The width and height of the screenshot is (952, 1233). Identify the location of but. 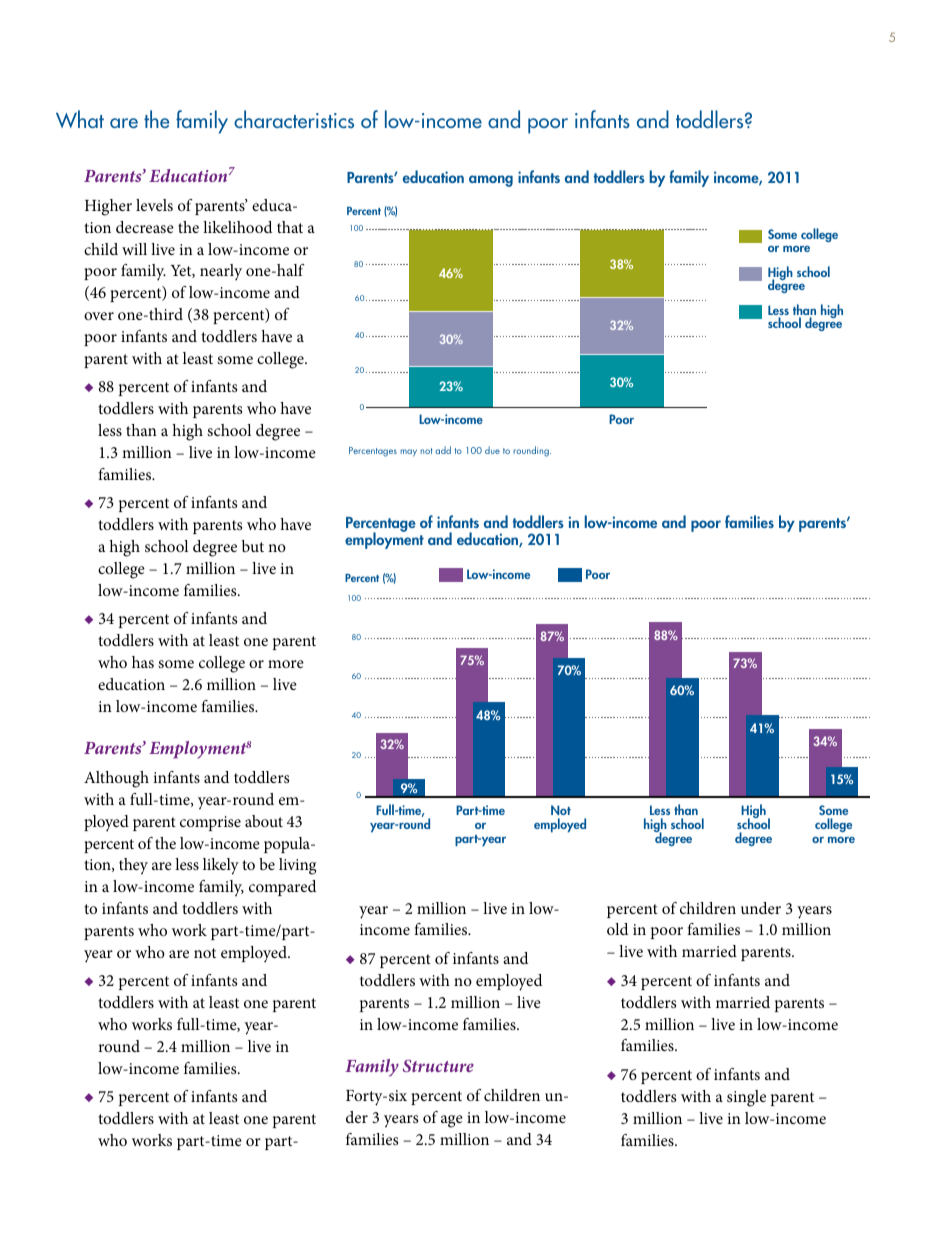
(253, 546).
